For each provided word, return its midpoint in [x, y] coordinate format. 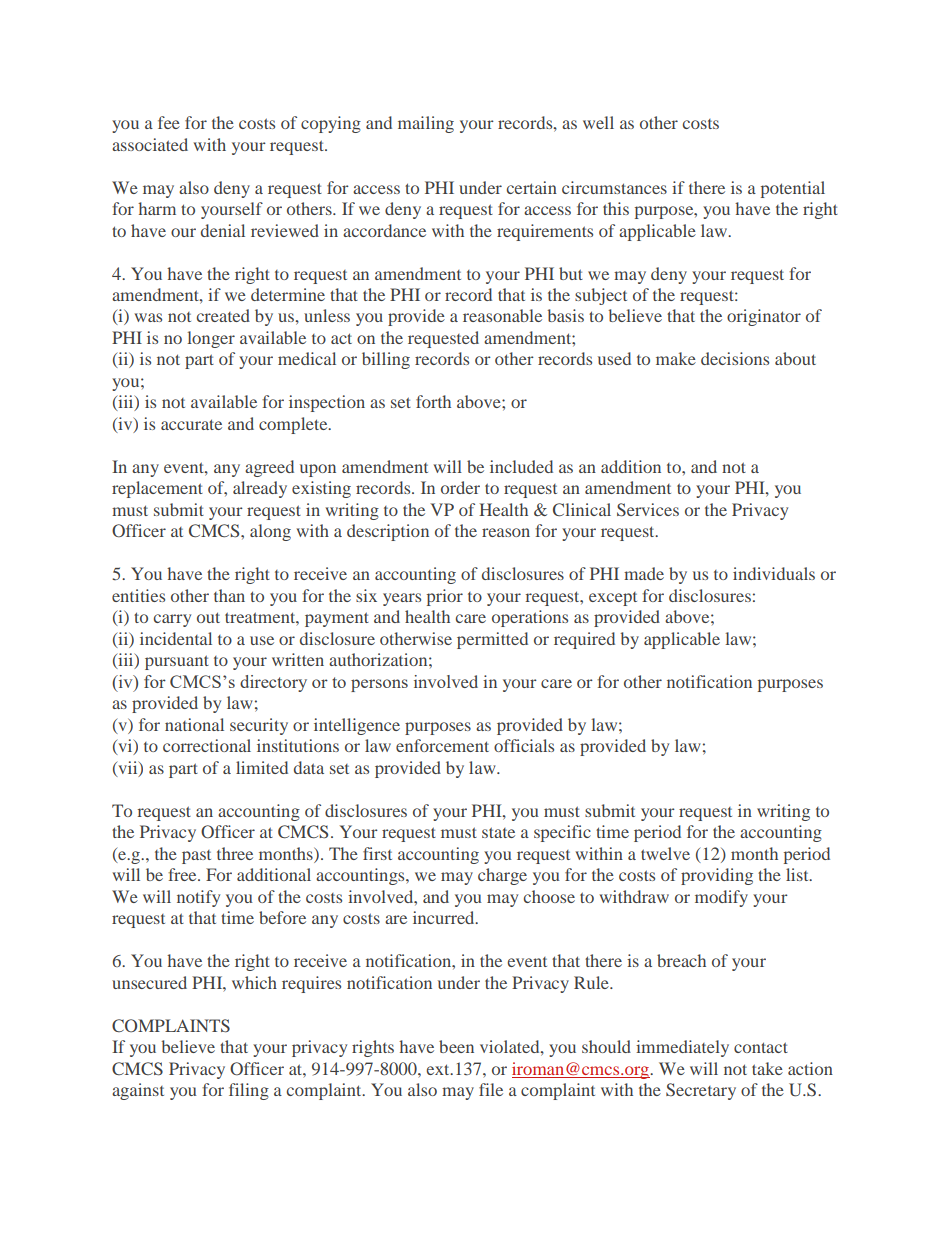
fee [169, 122]
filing [249, 1091]
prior [445, 597]
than [229, 595]
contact [761, 1047]
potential [793, 189]
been [456, 1046]
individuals [774, 573]
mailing [426, 124]
